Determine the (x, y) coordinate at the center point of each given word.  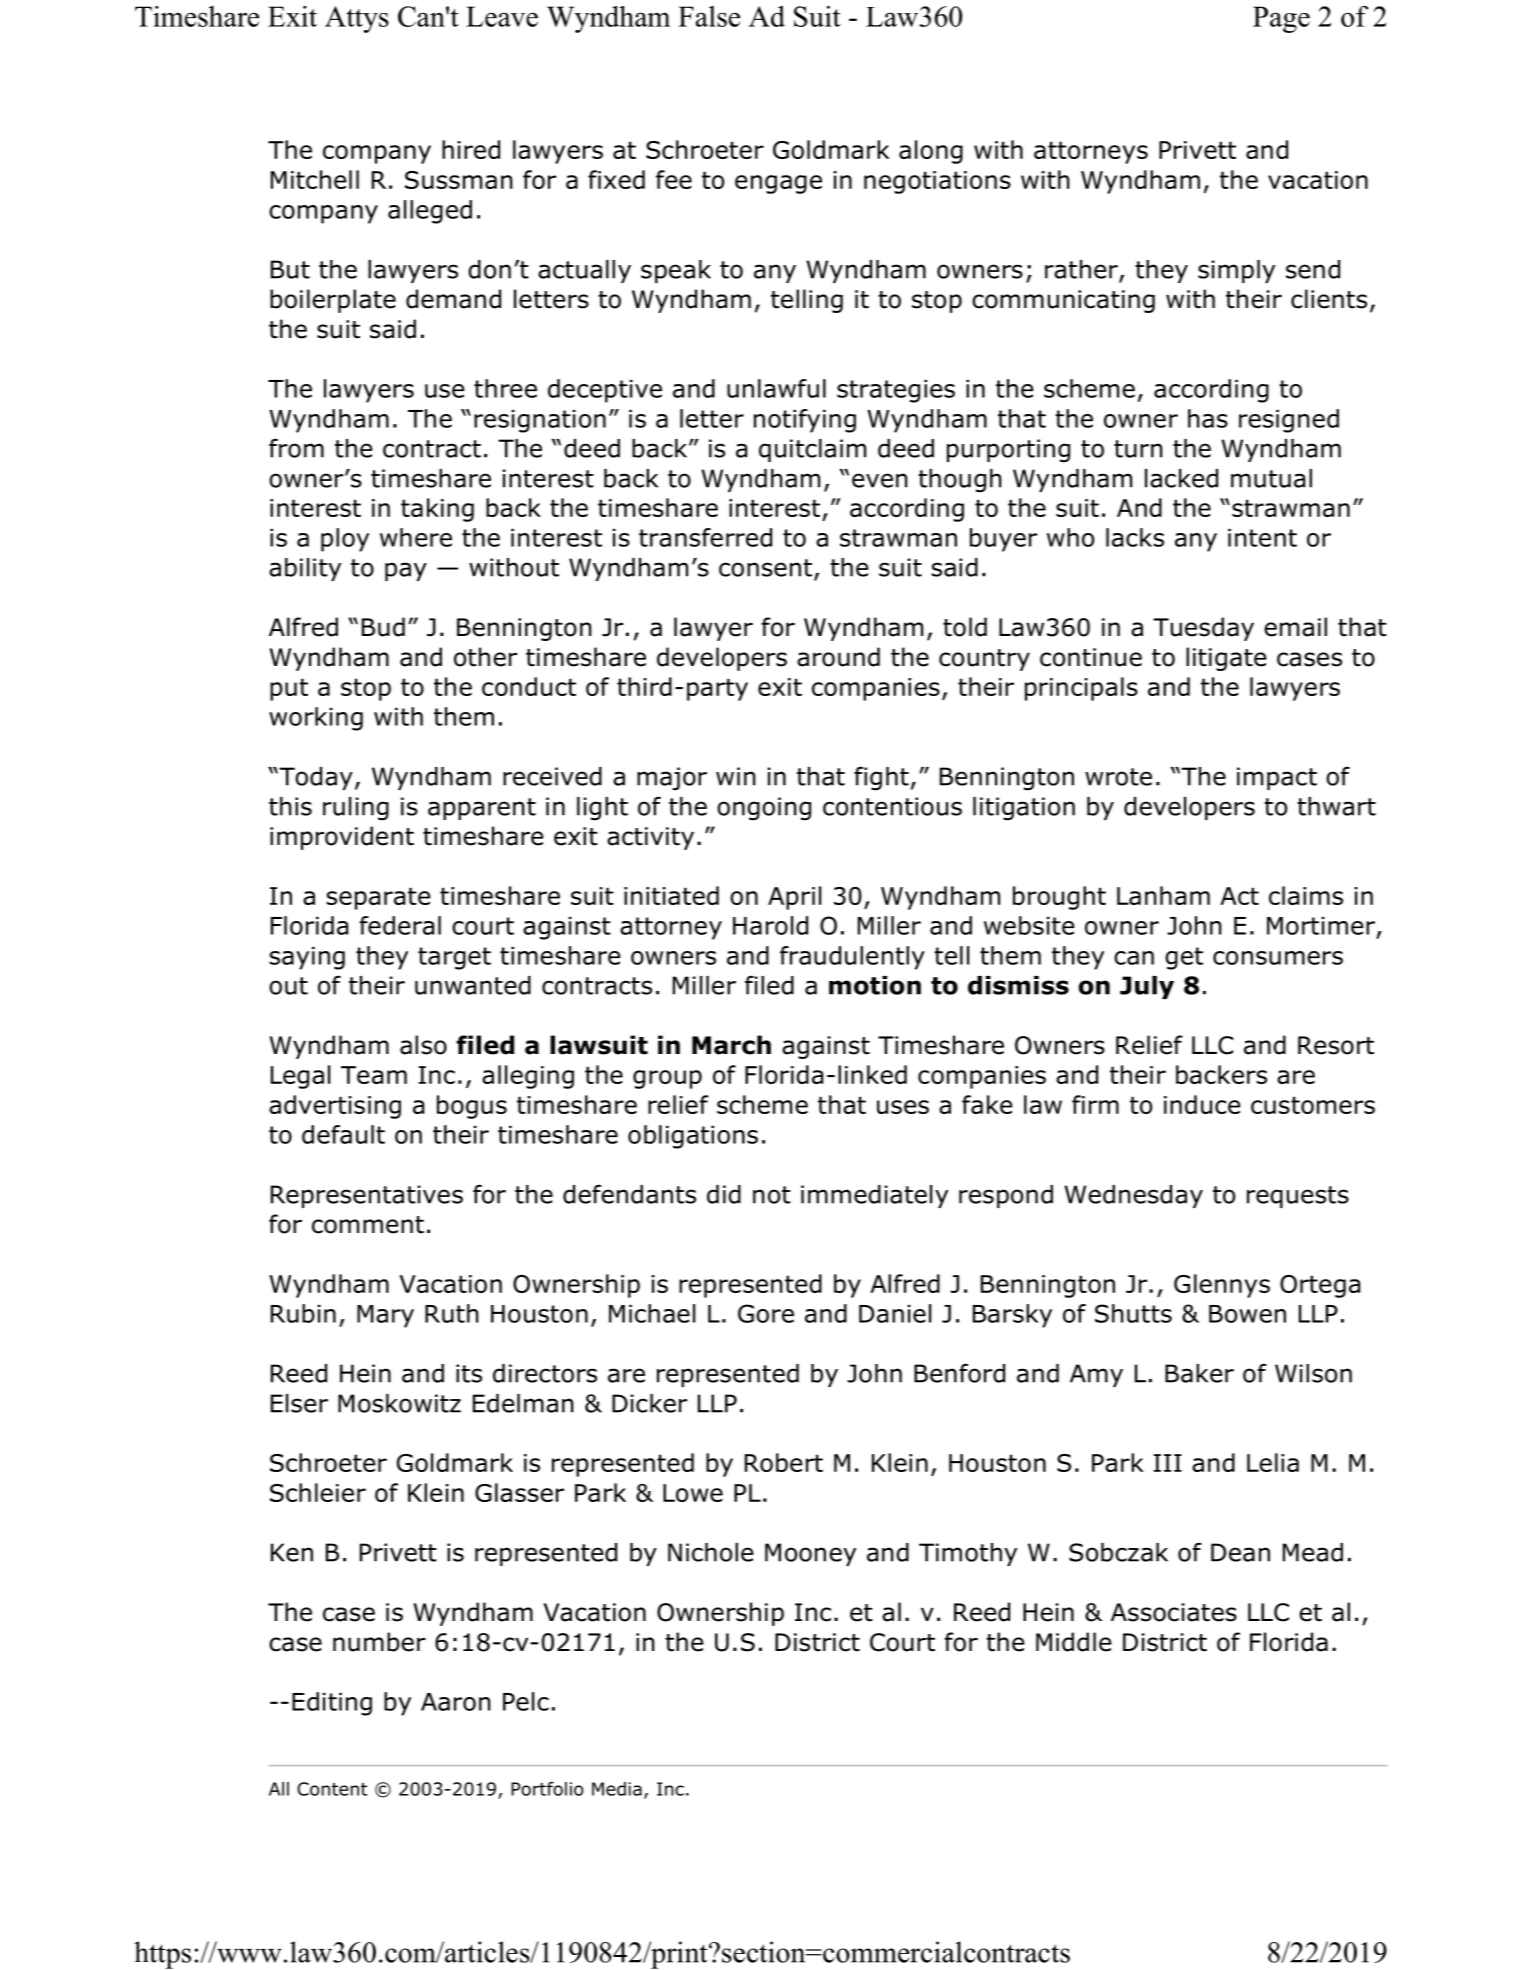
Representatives (367, 1196)
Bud (383, 627)
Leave (502, 16)
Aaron (455, 1702)
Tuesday (1203, 629)
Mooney (810, 1554)
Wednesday (1133, 1196)
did (724, 1194)
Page (1281, 19)
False (709, 16)
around (838, 657)
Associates (1174, 1612)
